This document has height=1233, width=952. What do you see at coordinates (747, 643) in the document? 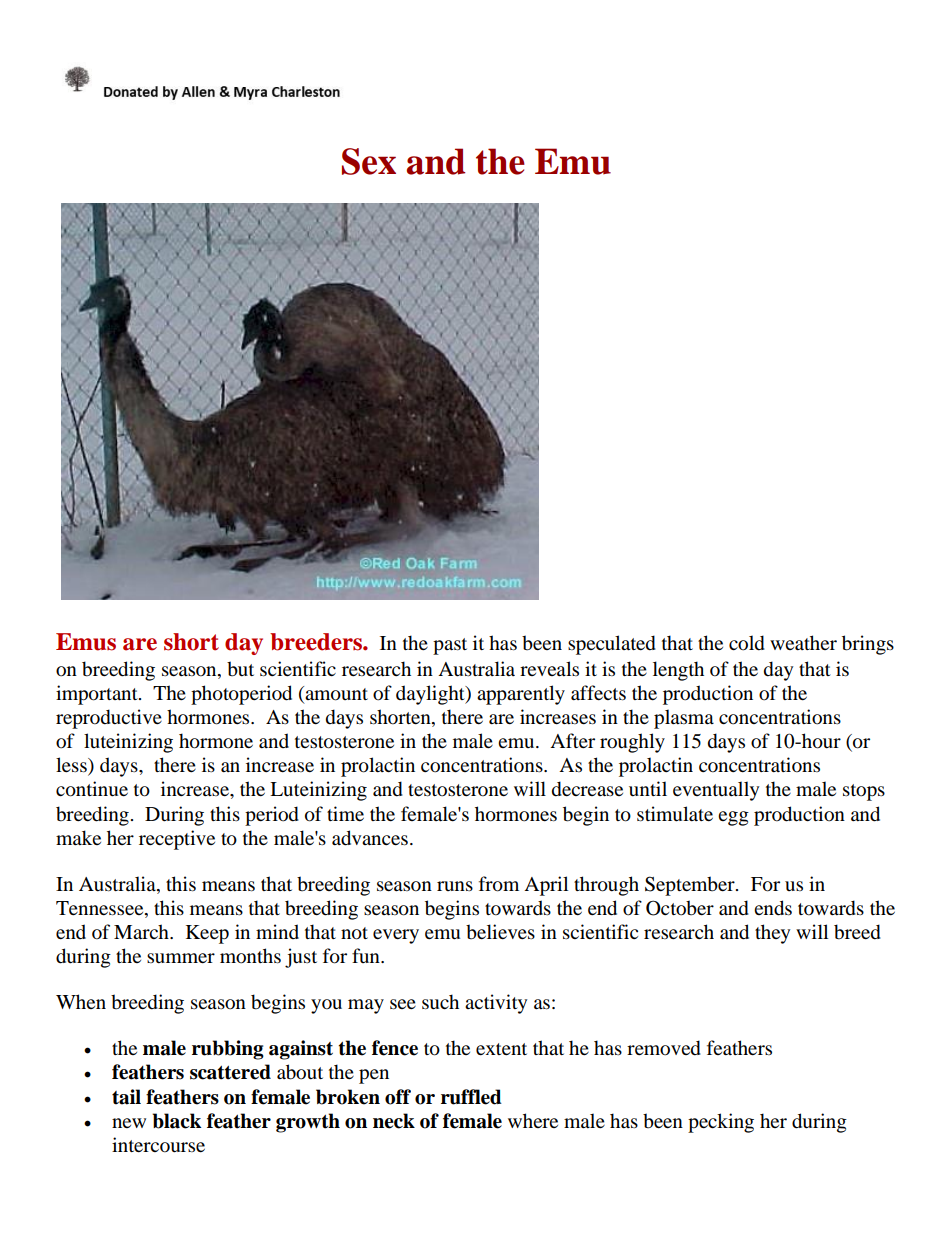
I see `cold` at bounding box center [747, 643].
